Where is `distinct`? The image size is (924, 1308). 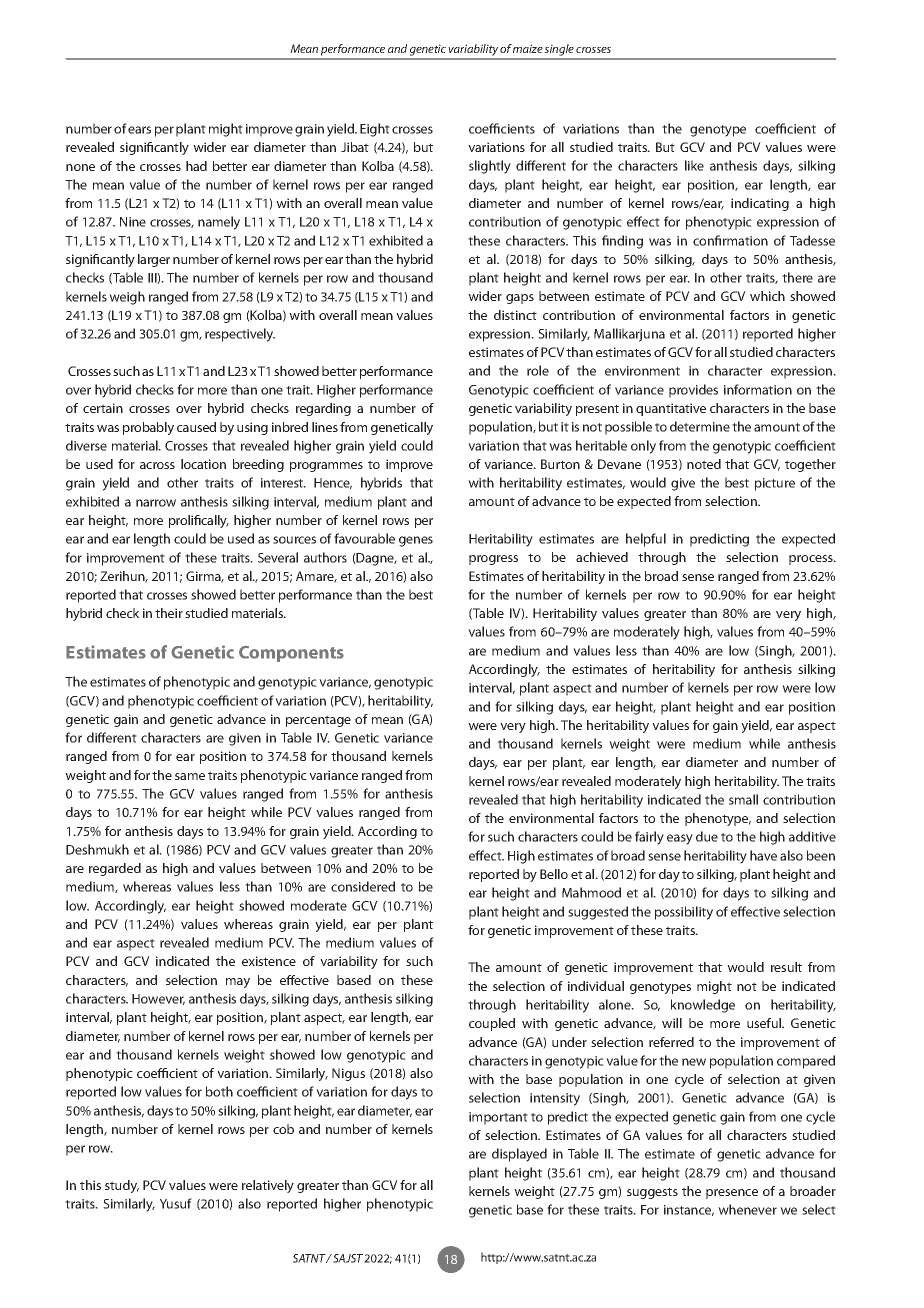
distinct is located at coordinates (515, 315).
